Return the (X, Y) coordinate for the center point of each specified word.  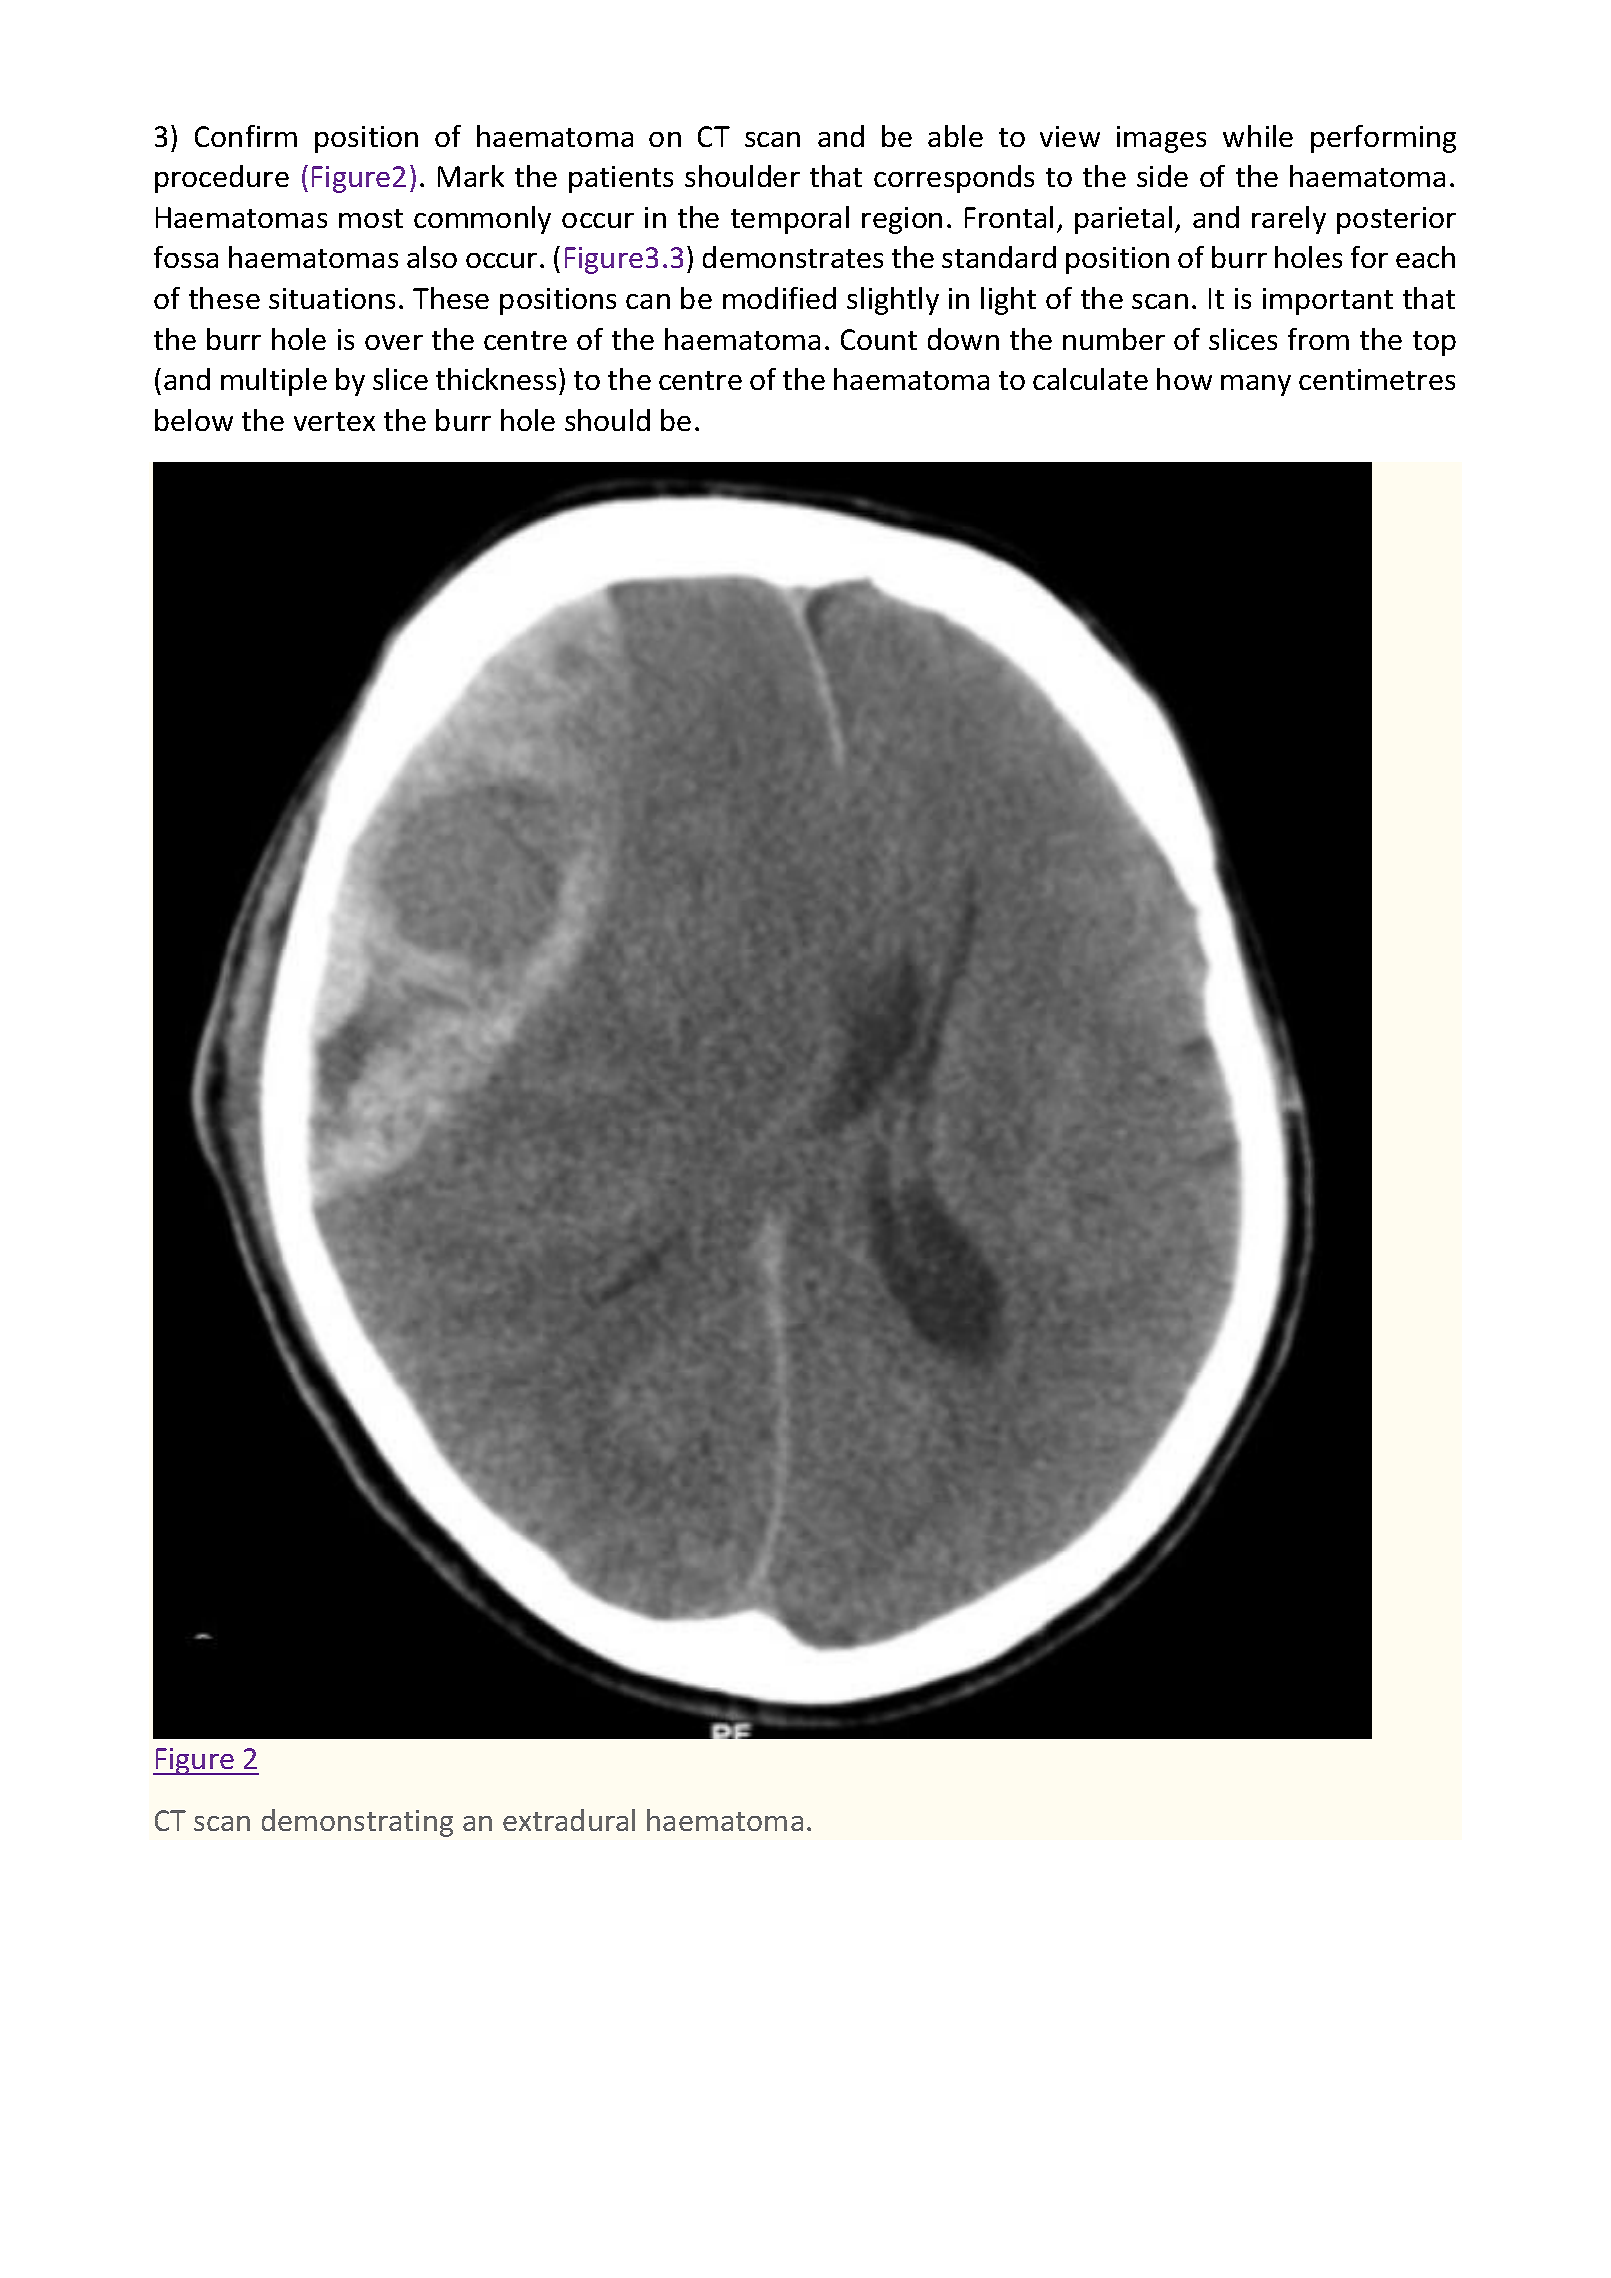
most (371, 218)
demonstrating (357, 1823)
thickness (496, 379)
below (194, 420)
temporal (790, 220)
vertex (334, 421)
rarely (1289, 220)
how (1184, 379)
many (1256, 385)
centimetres (1377, 379)
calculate (1090, 379)
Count (879, 339)
